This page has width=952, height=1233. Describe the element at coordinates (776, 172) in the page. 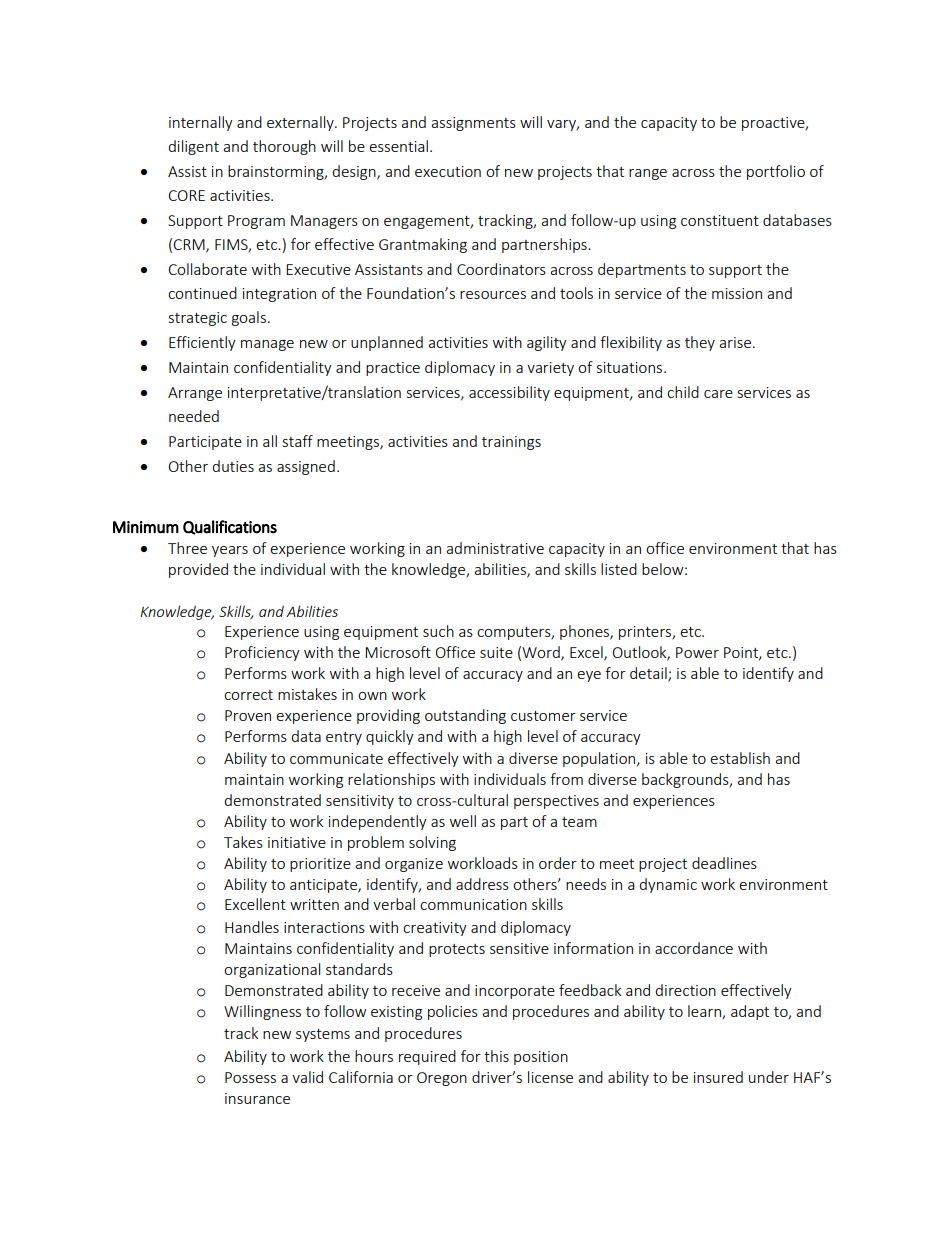

I see `portfolio` at that location.
